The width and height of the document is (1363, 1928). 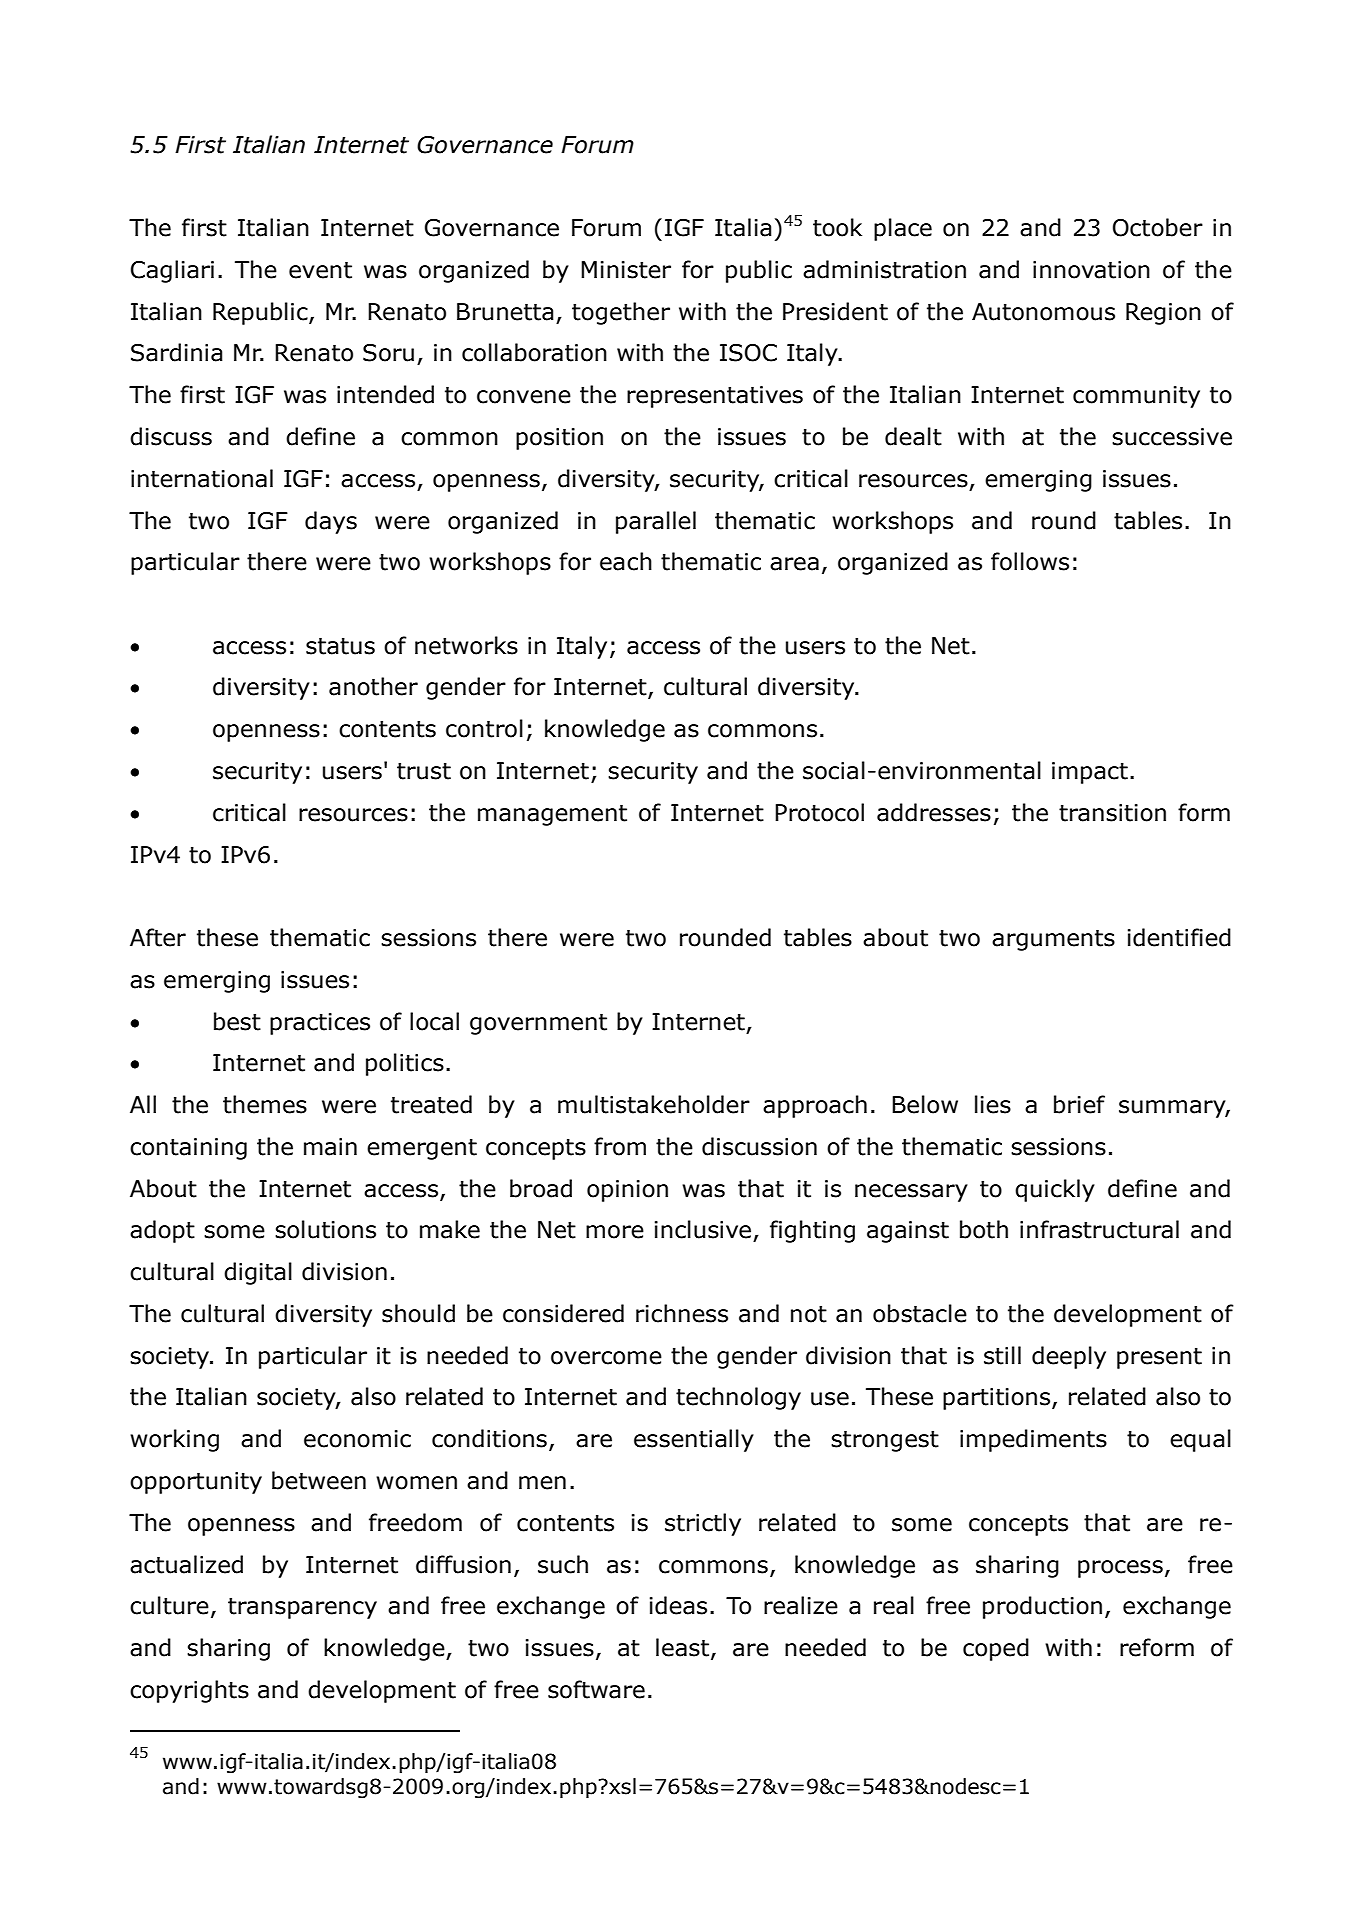 I want to click on status, so click(x=340, y=646).
